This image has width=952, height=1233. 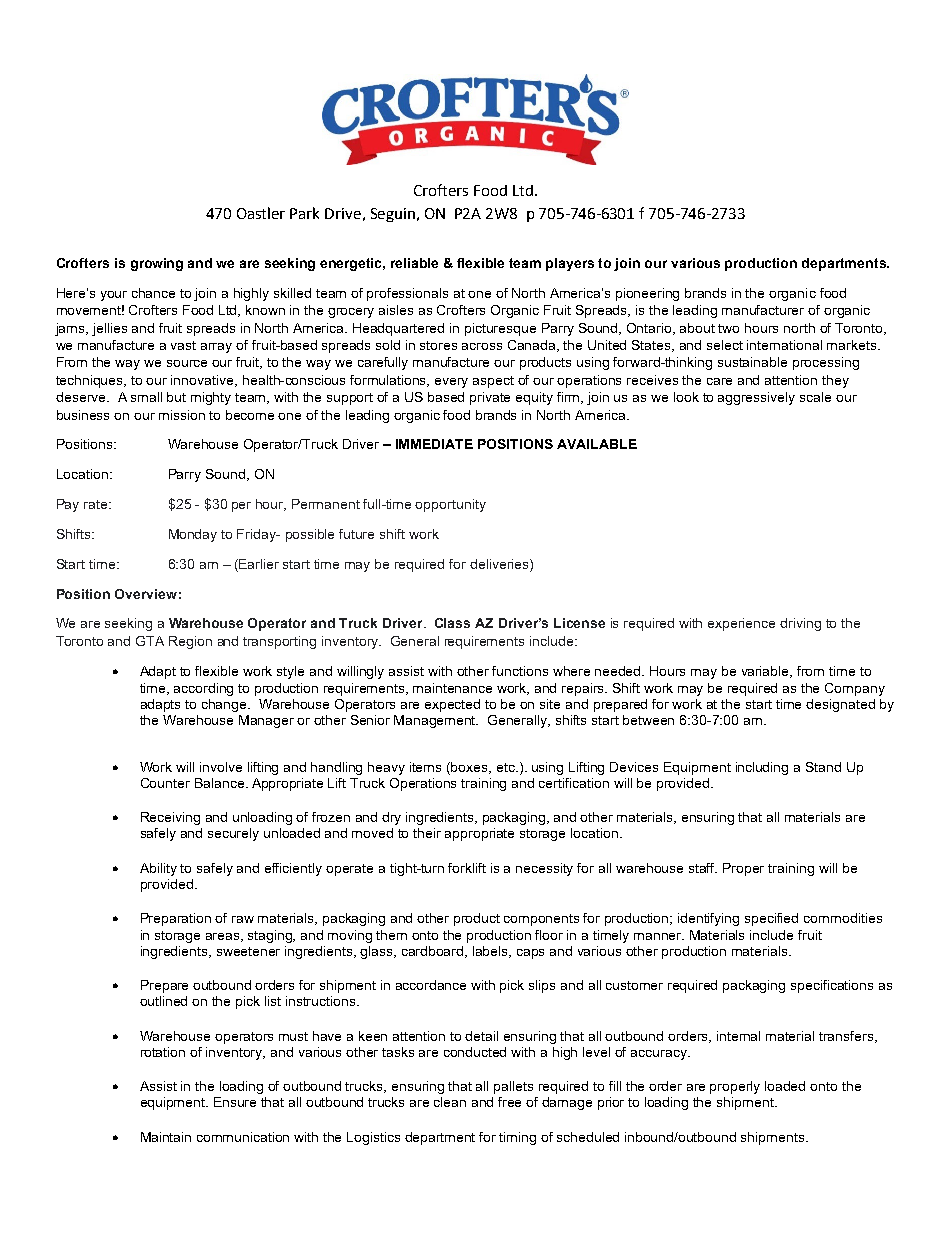 What do you see at coordinates (414, 263) in the image?
I see `reliable` at bounding box center [414, 263].
